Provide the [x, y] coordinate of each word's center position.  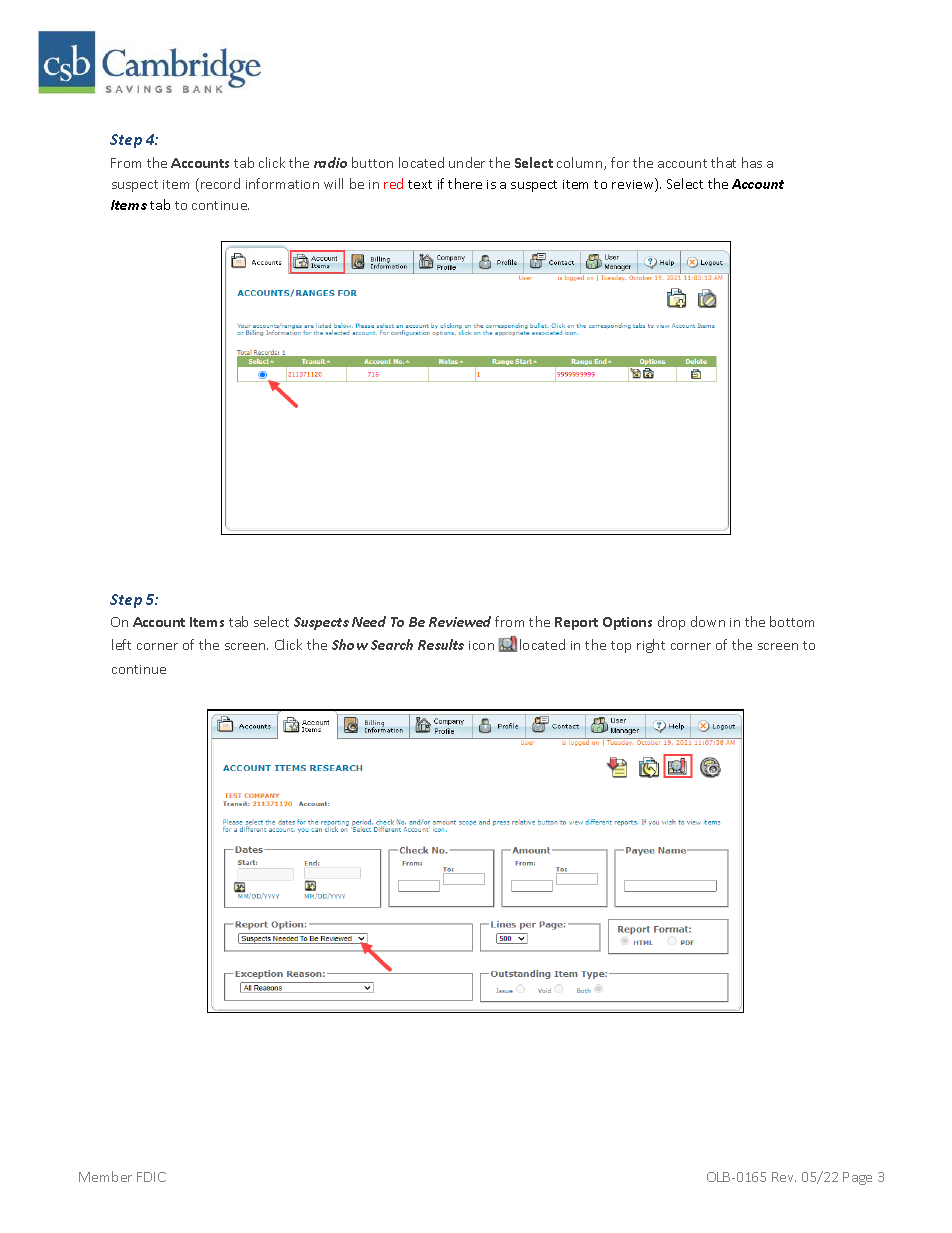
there [465, 183]
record [220, 183]
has [752, 162]
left [121, 644]
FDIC [151, 1177]
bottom [792, 621]
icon [481, 645]
